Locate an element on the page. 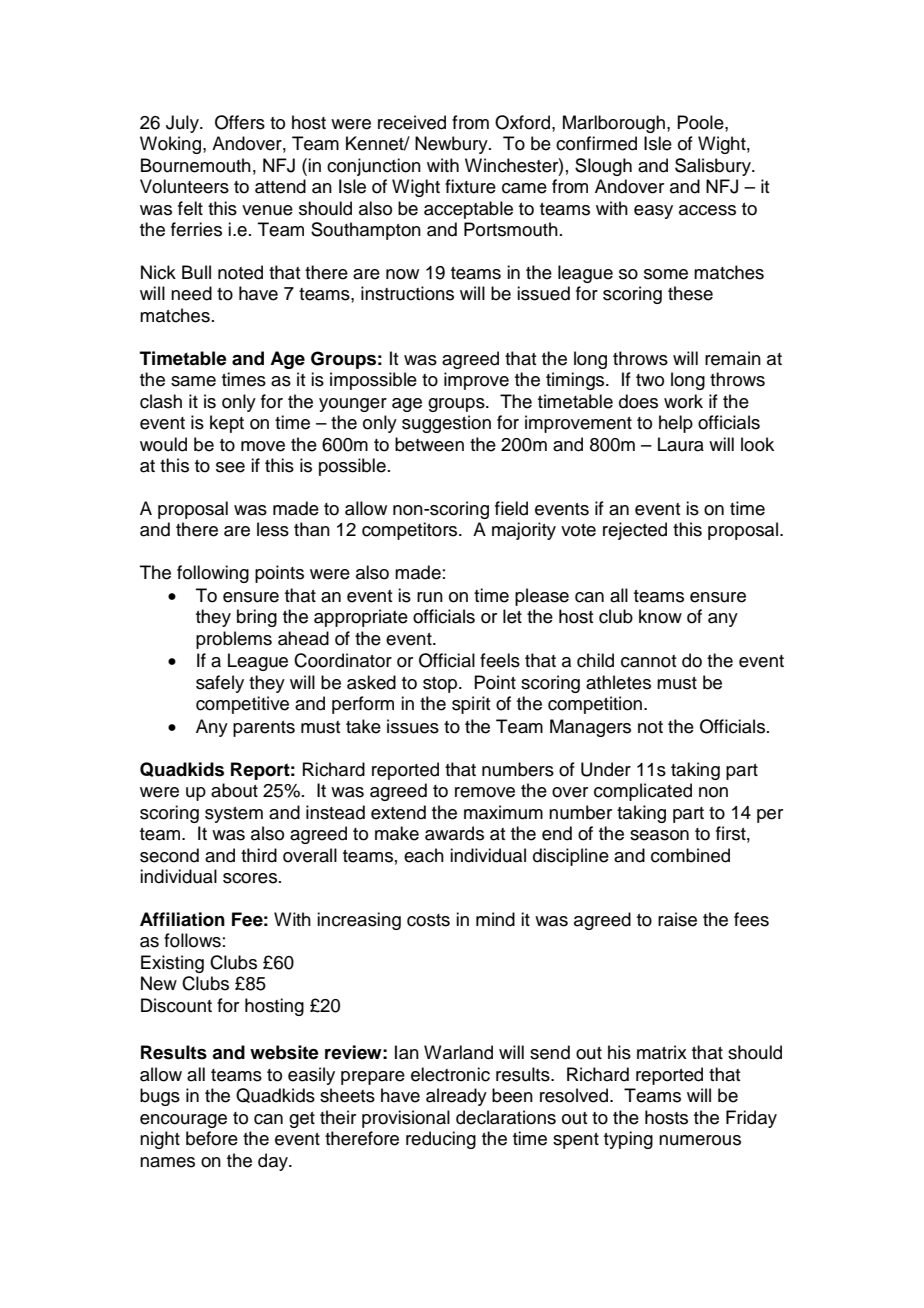 This page has height=1308, width=924. between is located at coordinates (429, 444).
